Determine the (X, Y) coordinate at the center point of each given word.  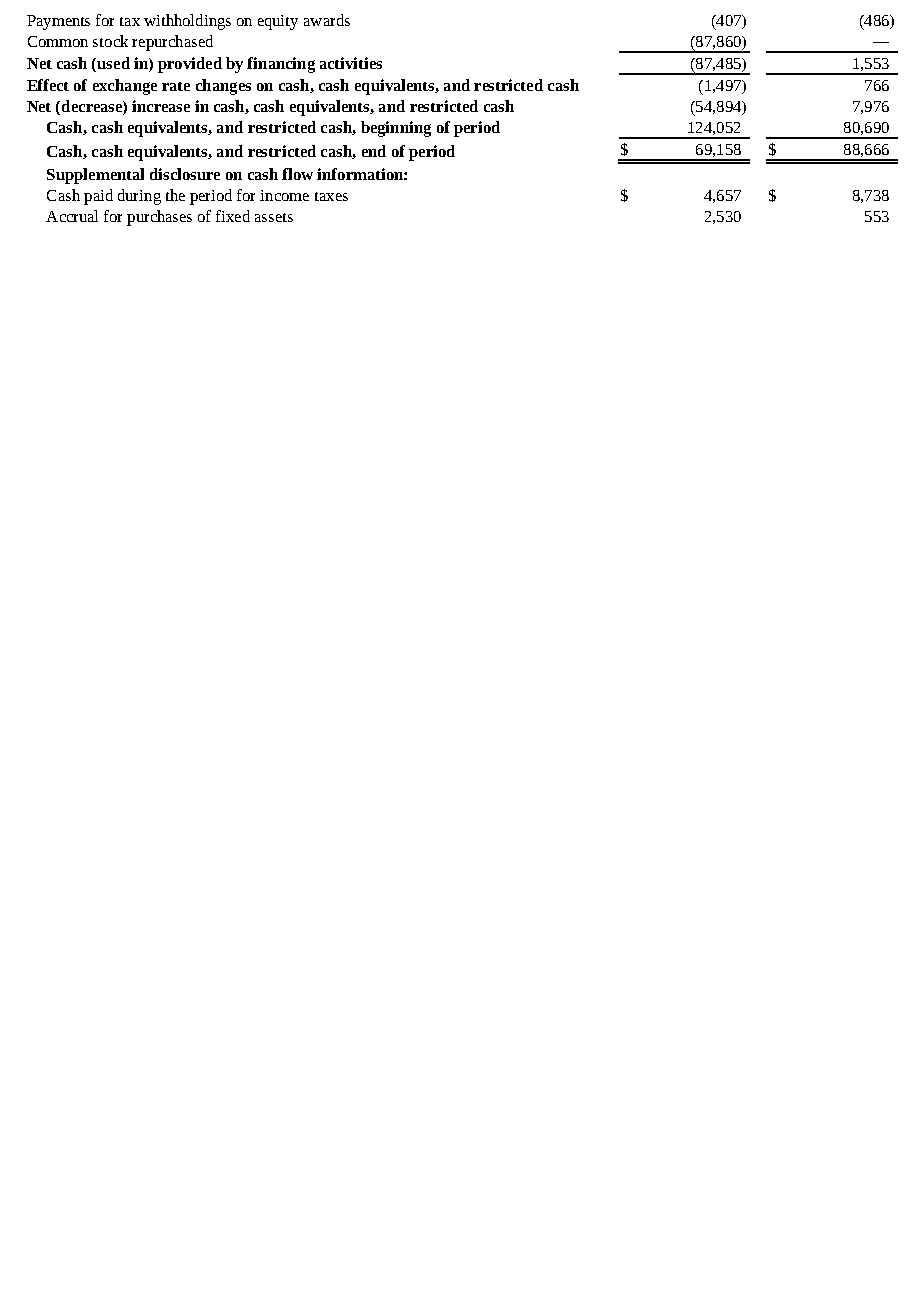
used (112, 63)
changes (223, 87)
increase (161, 106)
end (374, 151)
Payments (58, 22)
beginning (396, 129)
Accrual (72, 216)
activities (351, 63)
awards (327, 20)
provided (190, 65)
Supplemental (95, 176)
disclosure (185, 174)
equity (278, 22)
